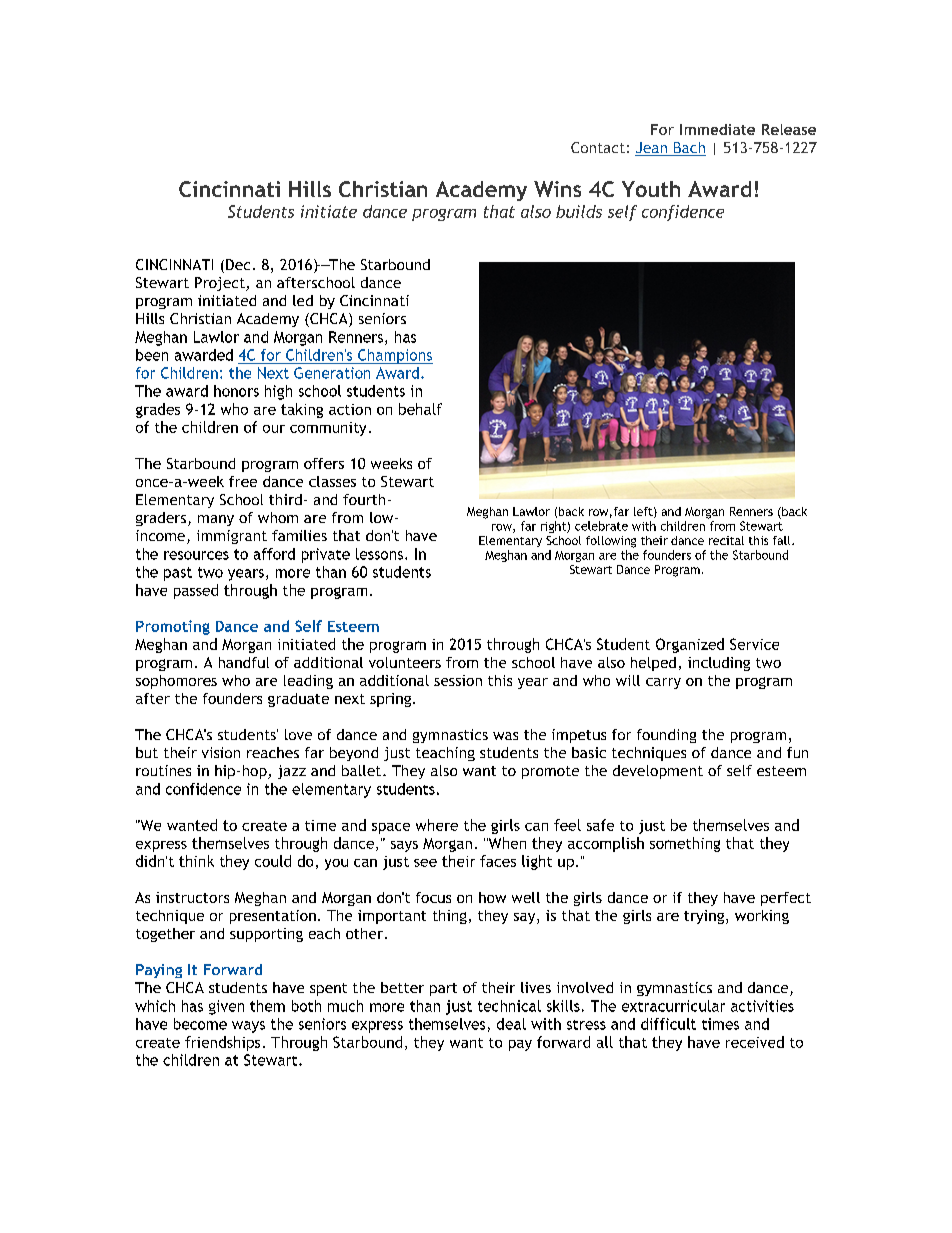  Describe the element at coordinates (238, 264) in the page. I see `Dec` at that location.
